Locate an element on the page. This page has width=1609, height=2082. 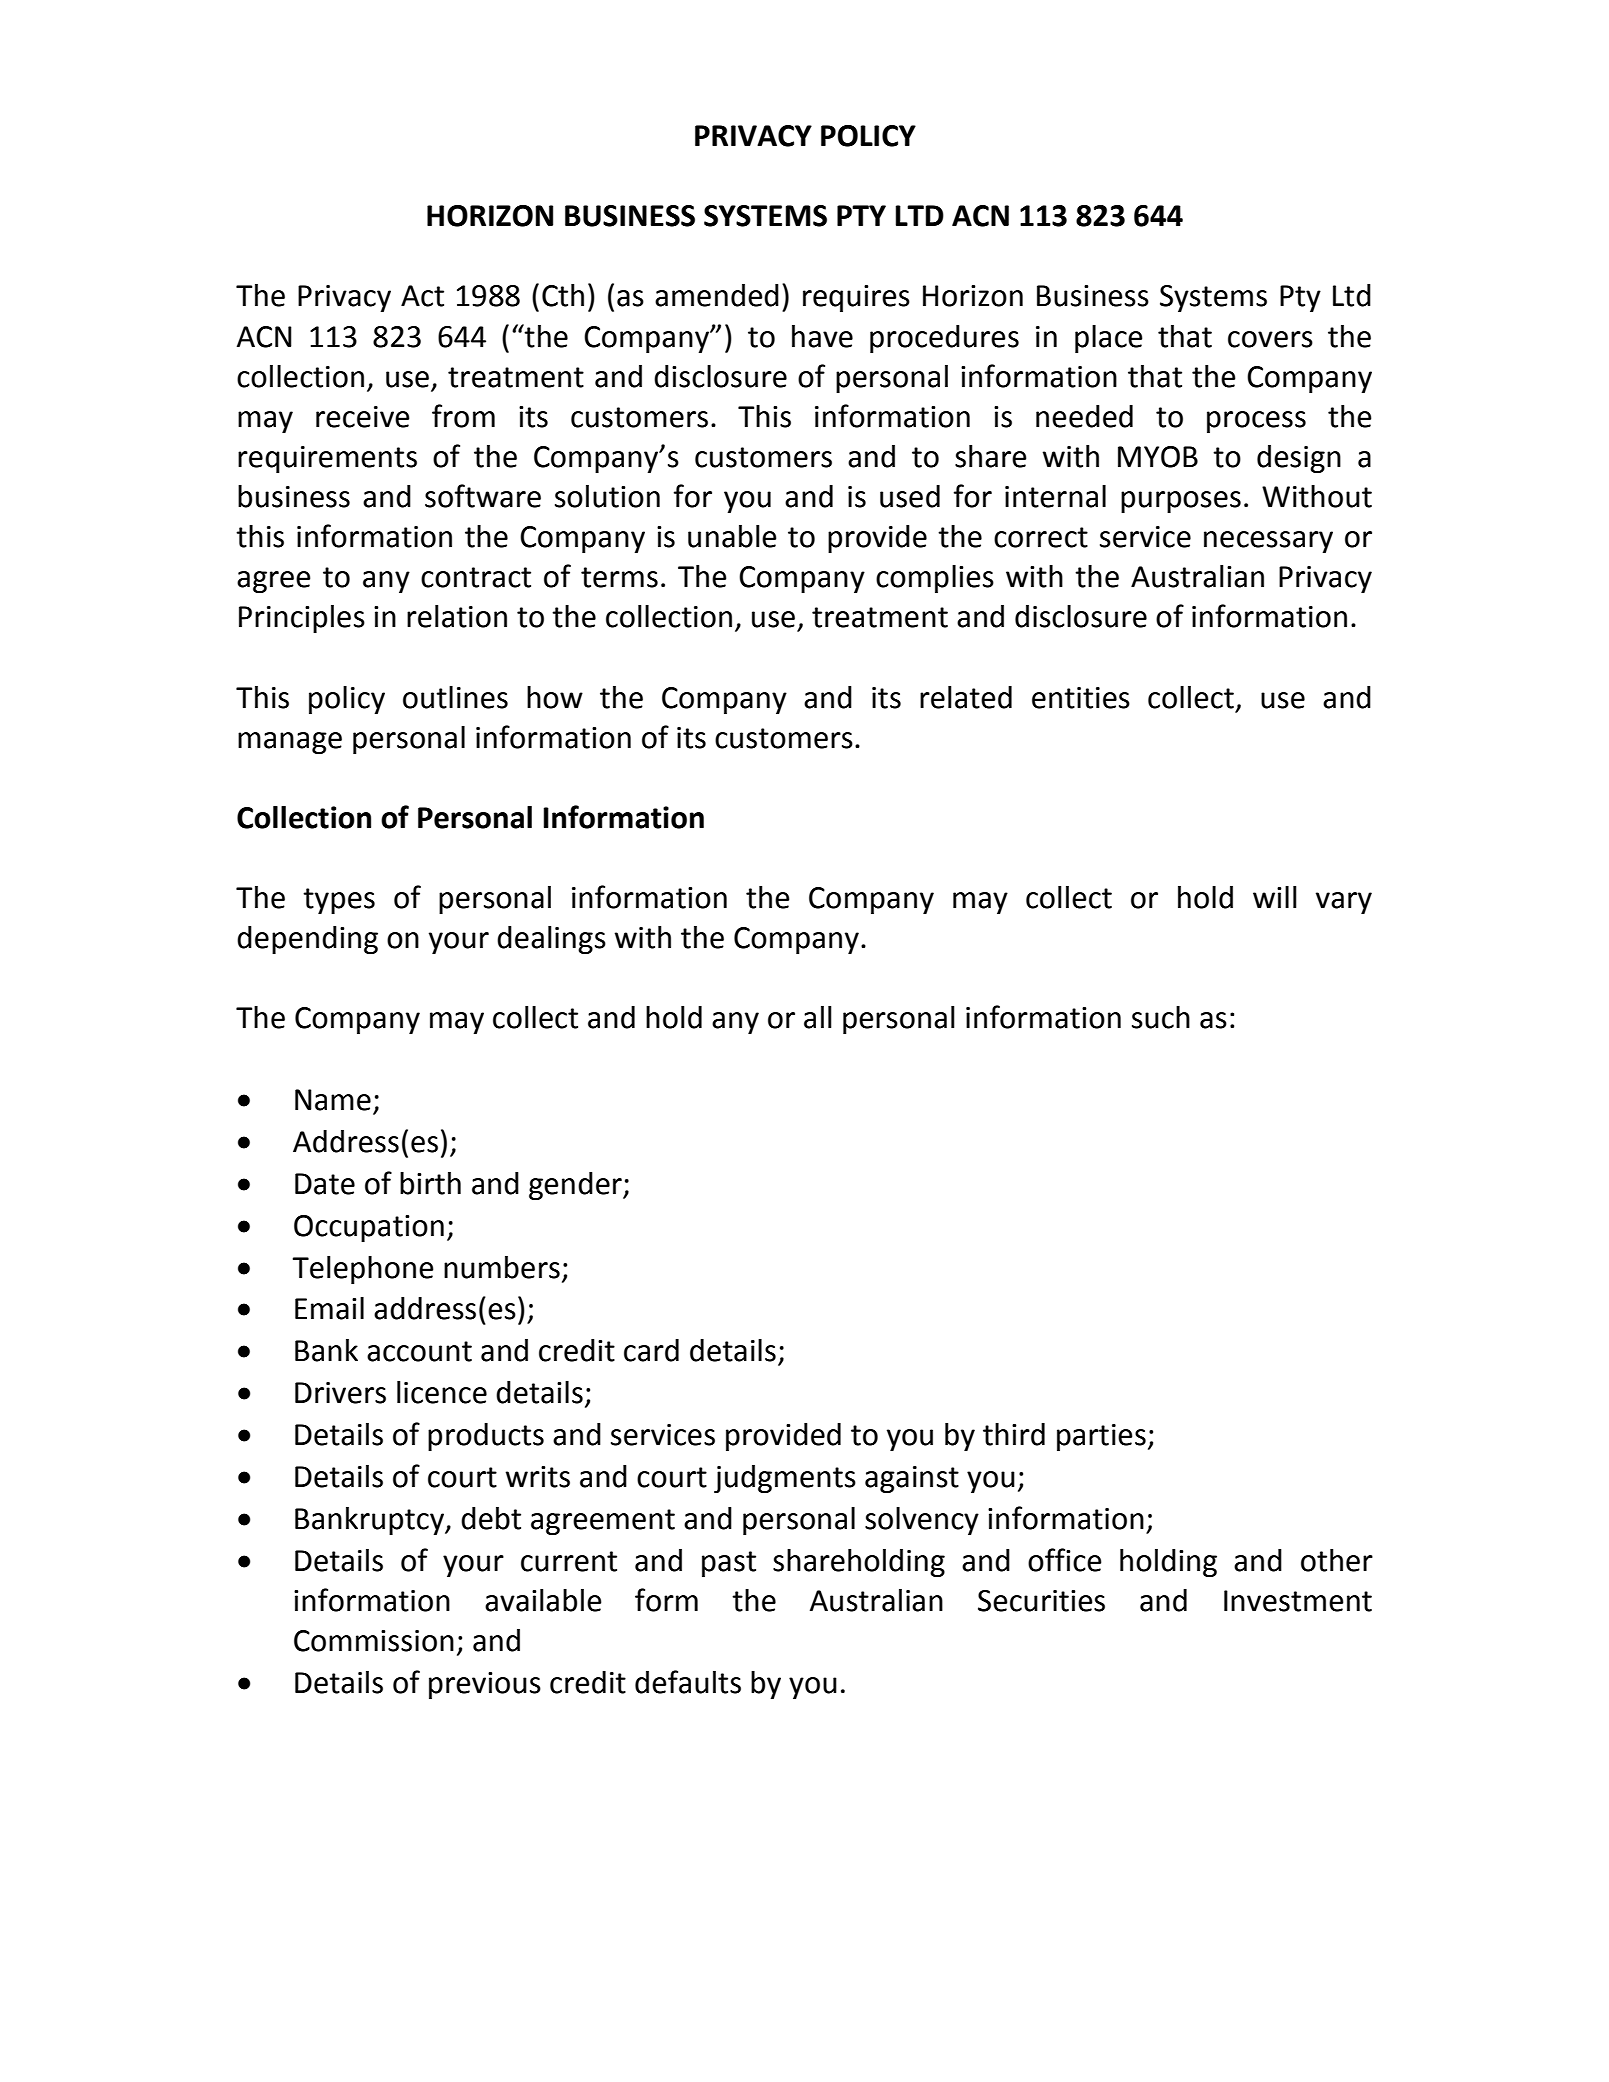
all is located at coordinates (818, 1017).
